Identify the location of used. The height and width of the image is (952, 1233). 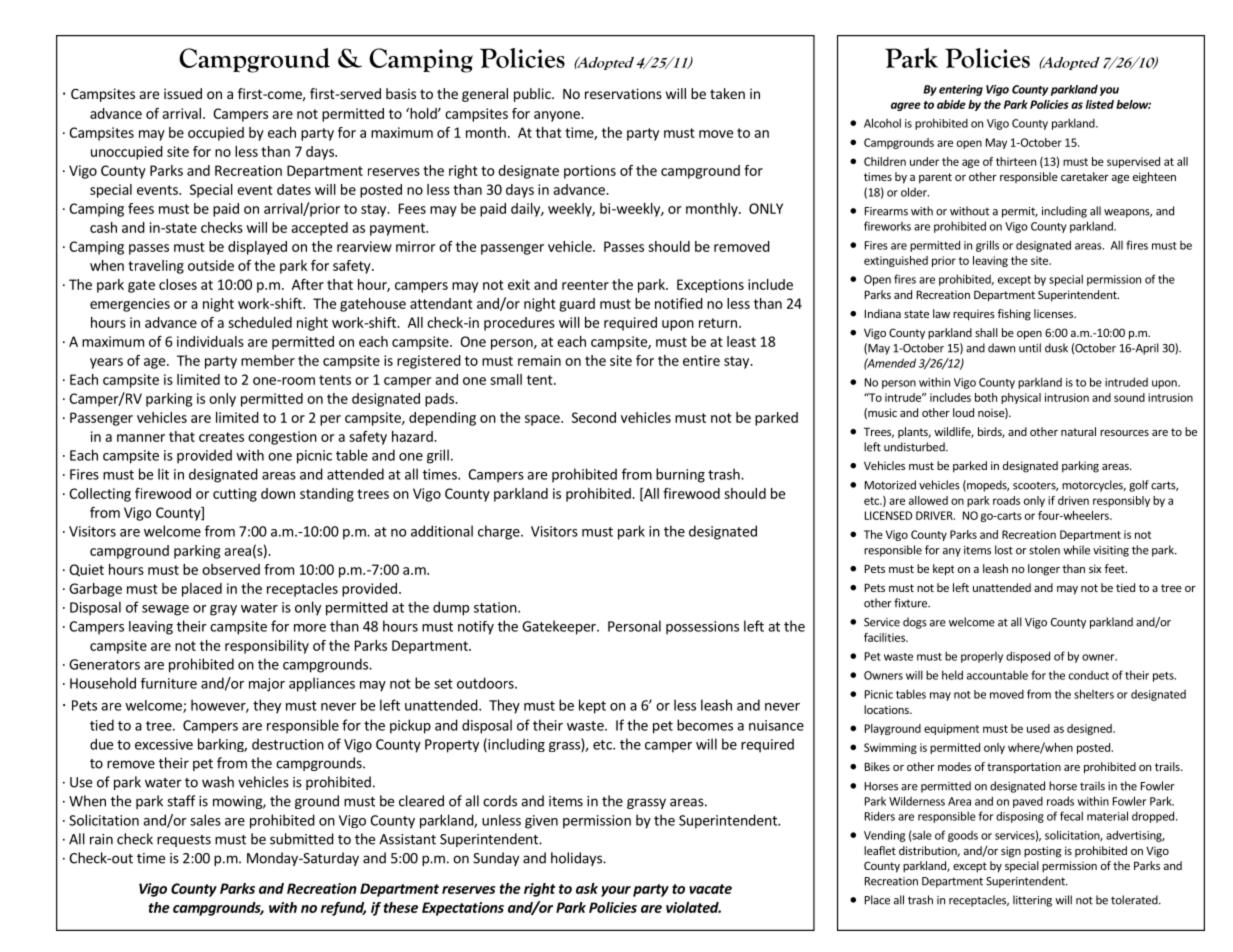
(1038, 728).
